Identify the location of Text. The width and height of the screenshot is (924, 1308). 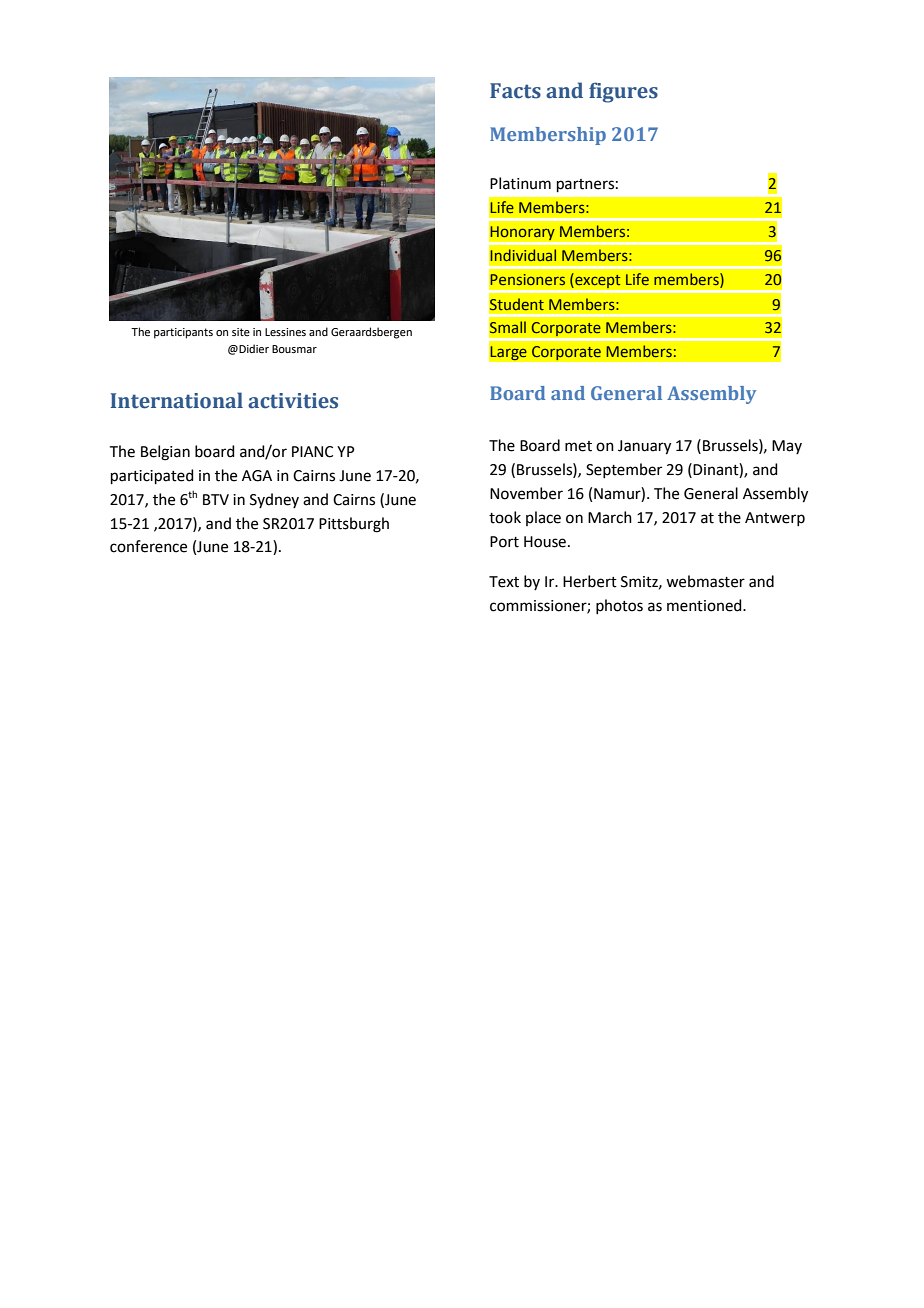
(504, 582).
